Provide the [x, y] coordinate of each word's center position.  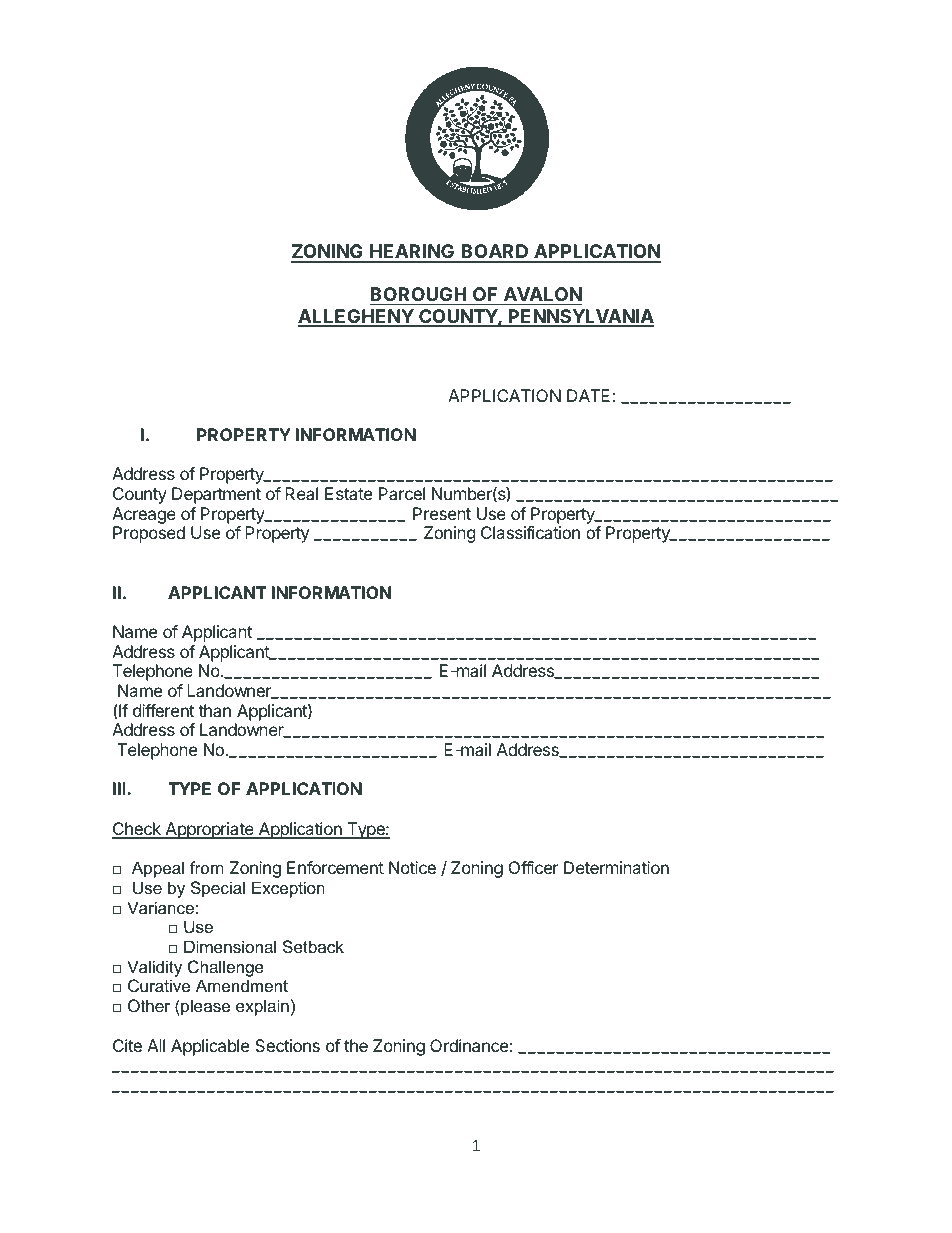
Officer [534, 867]
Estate [348, 493]
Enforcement [335, 867]
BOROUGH [418, 294]
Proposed [149, 534]
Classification [530, 532]
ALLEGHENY [356, 317]
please [204, 1007]
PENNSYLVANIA [580, 317]
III [120, 788]
